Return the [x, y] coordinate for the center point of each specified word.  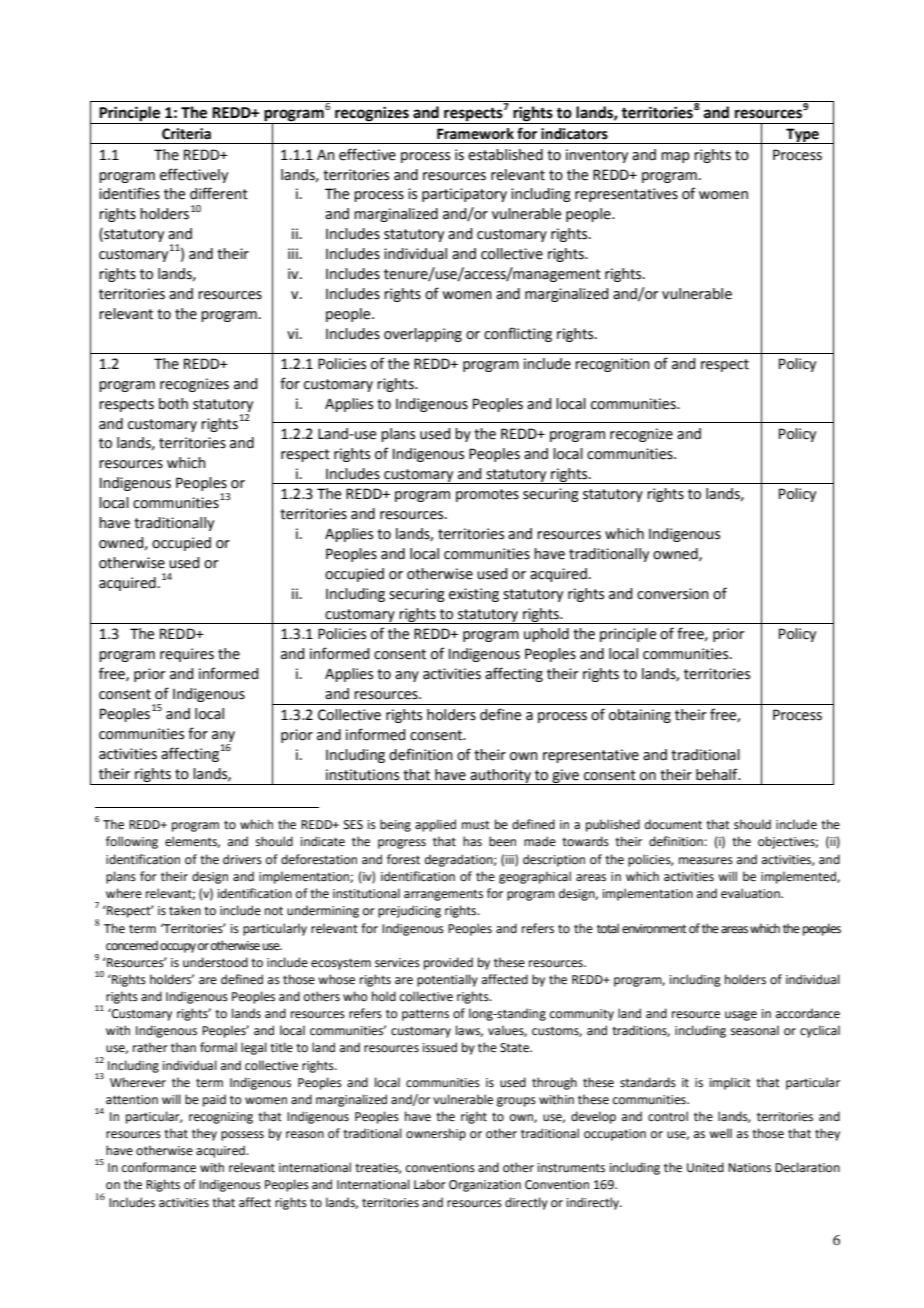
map [675, 157]
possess [242, 1136]
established [505, 155]
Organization [485, 1186]
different [219, 193]
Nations [749, 1168]
